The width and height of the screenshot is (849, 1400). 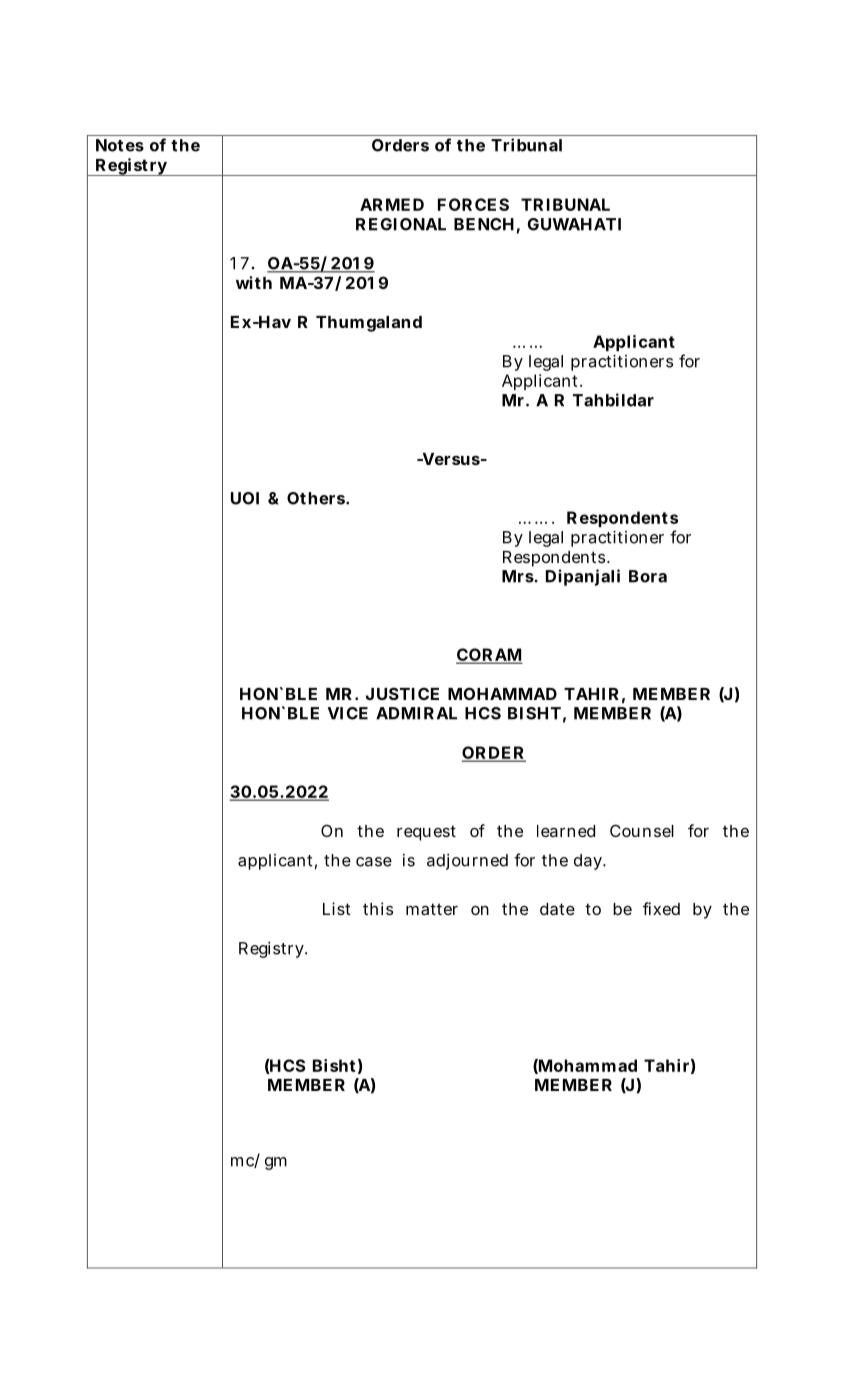 What do you see at coordinates (574, 224) in the screenshot?
I see `GUWAHATI` at bounding box center [574, 224].
